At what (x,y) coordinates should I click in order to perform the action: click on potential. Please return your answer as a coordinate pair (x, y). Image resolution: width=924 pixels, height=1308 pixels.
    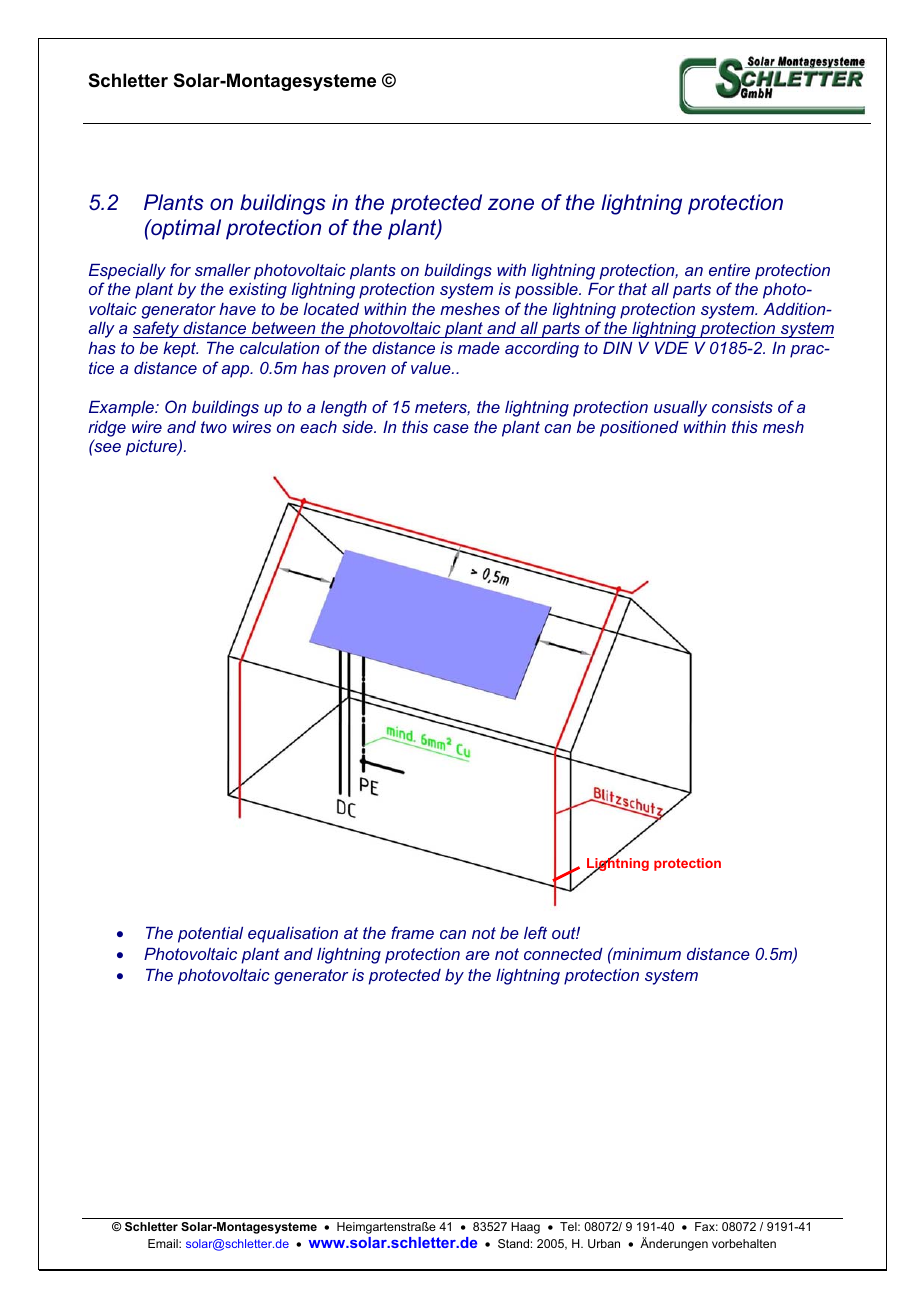
    Looking at the image, I should click on (210, 935).
